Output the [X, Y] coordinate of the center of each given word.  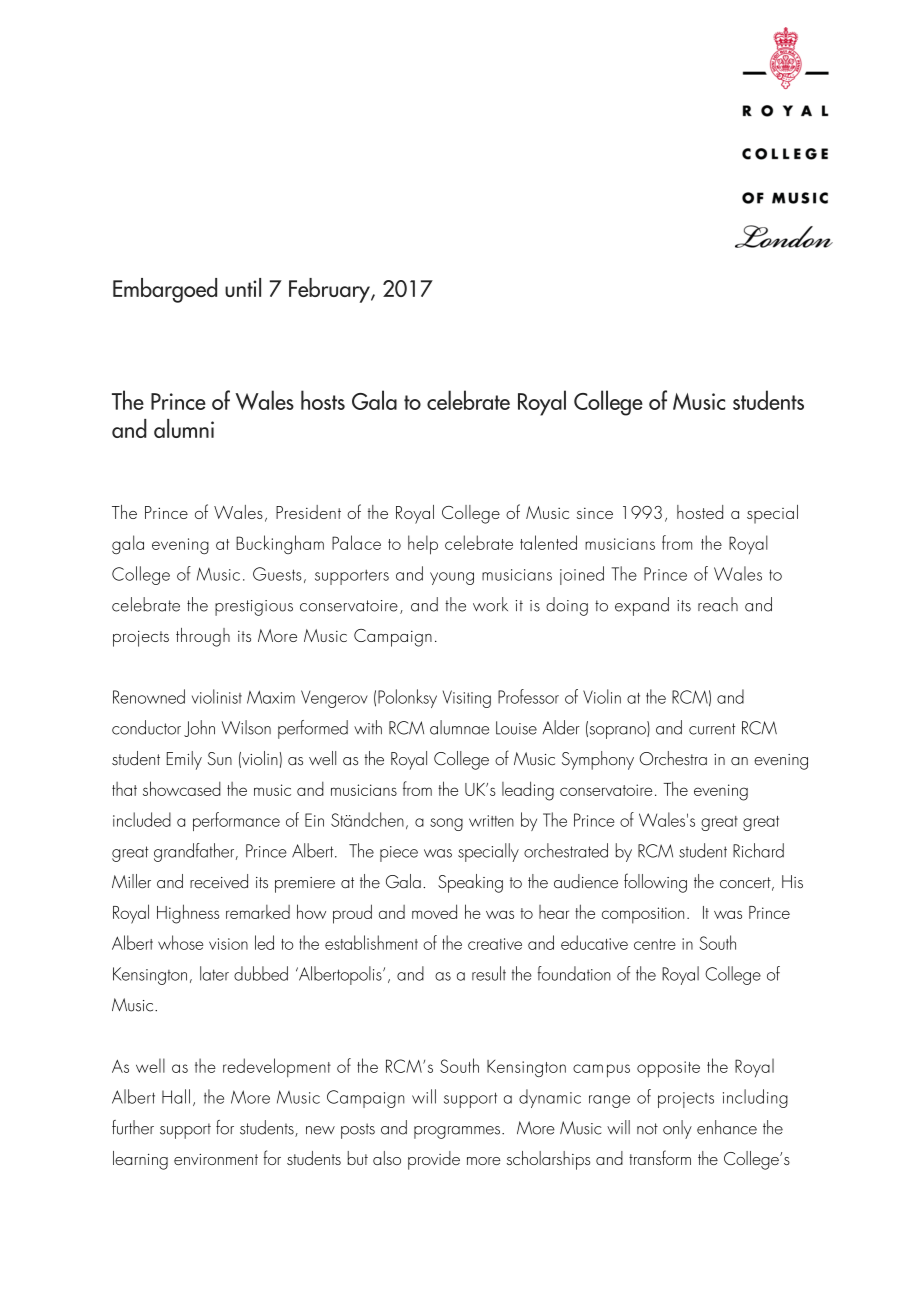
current [712, 729]
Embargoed [165, 290]
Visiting [467, 699]
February [330, 290]
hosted [700, 512]
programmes [457, 1132]
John [199, 728]
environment [216, 1159]
